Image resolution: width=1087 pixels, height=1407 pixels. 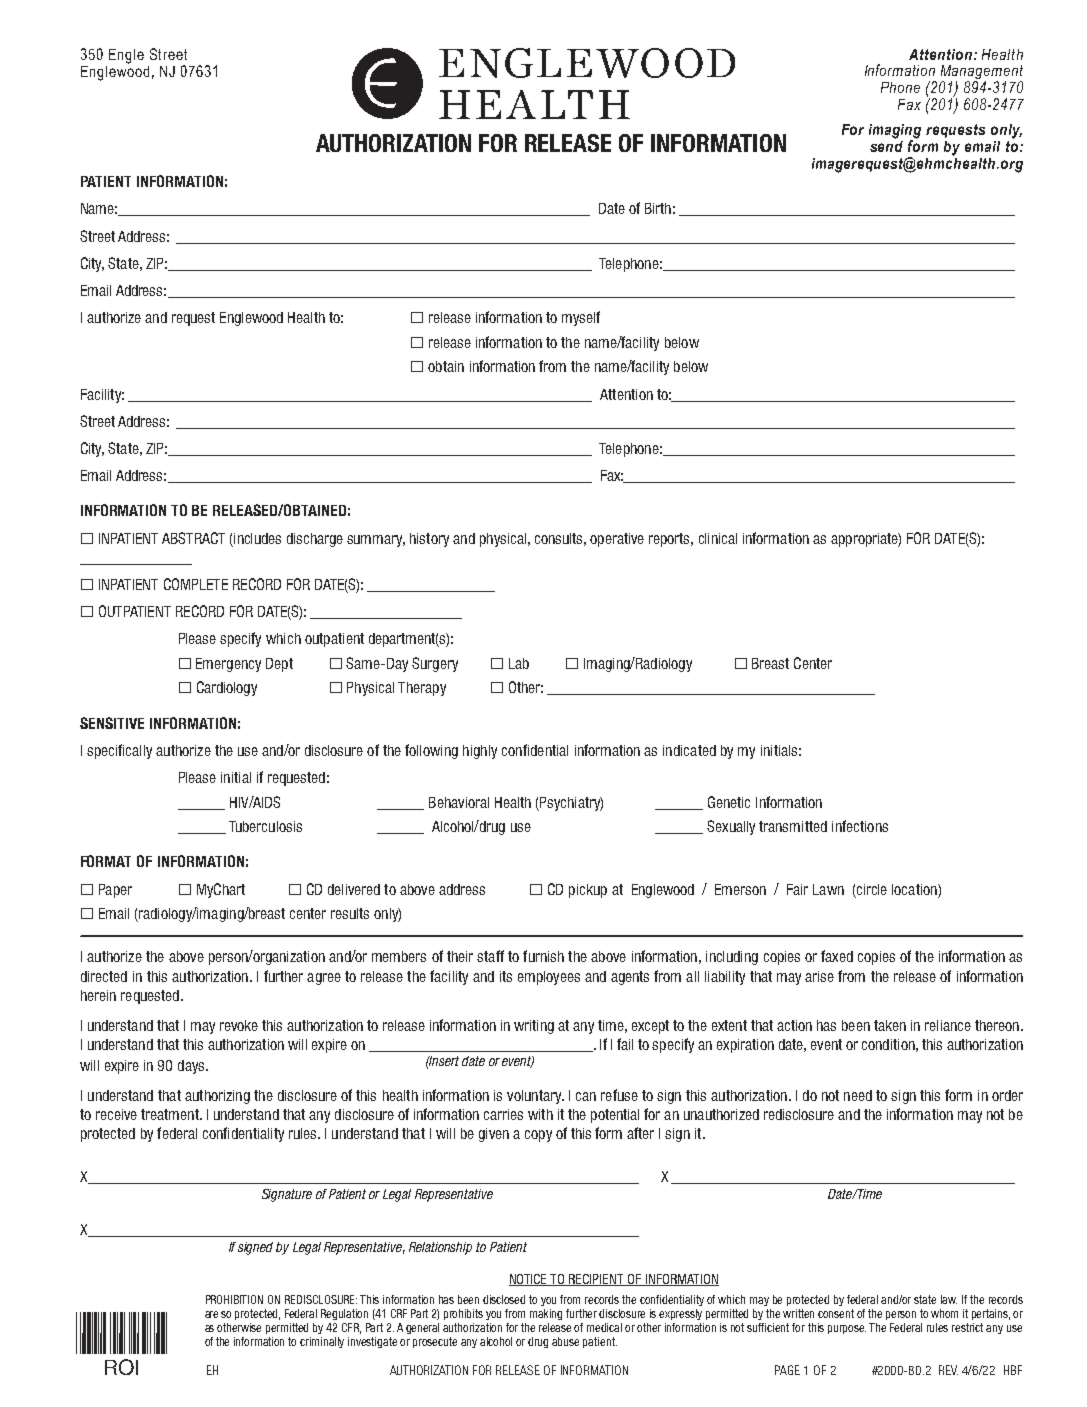 What do you see at coordinates (196, 584) in the page?
I see `COMPLETE` at bounding box center [196, 584].
